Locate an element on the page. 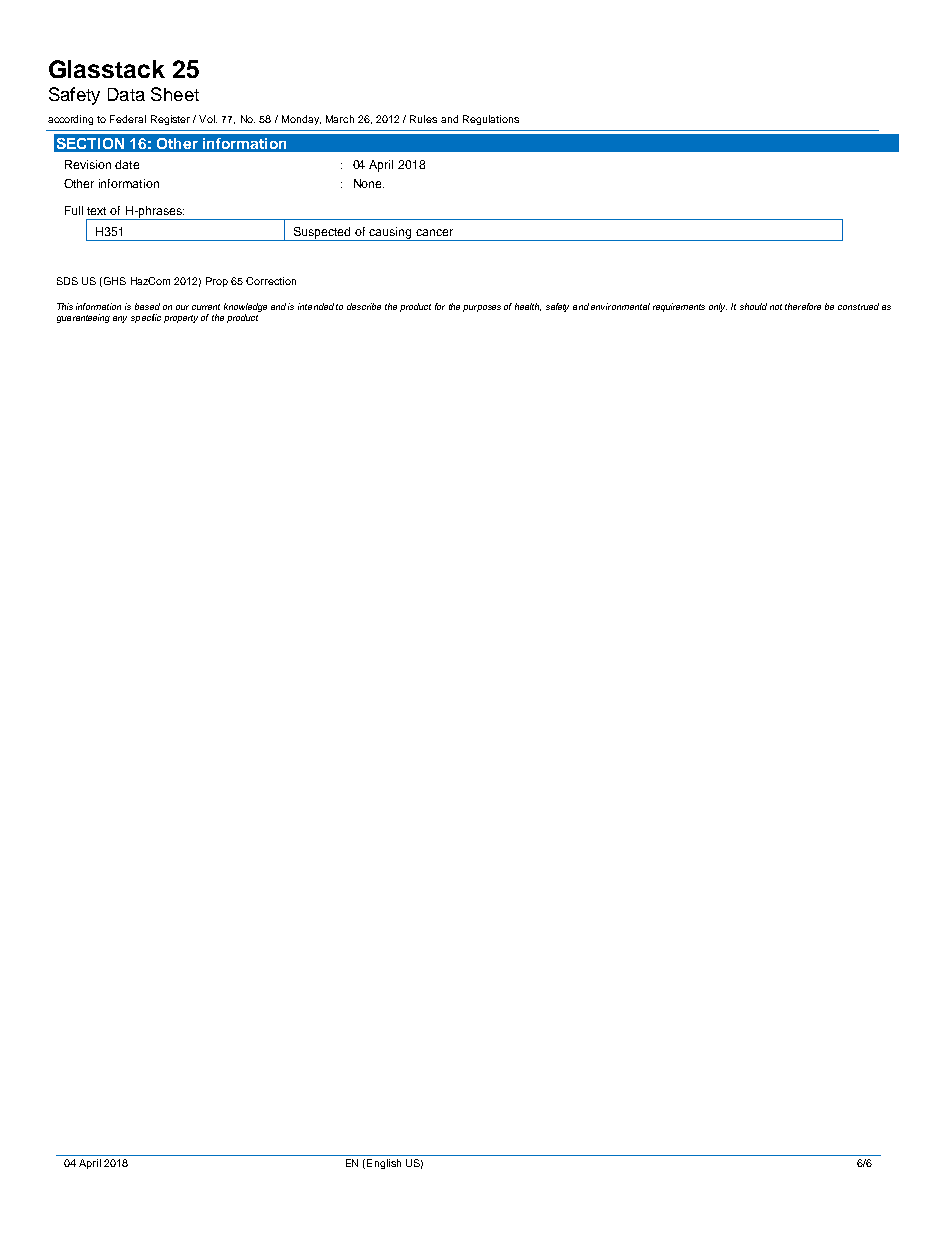 Image resolution: width=952 pixels, height=1233 pixels. purposes is located at coordinates (482, 308).
